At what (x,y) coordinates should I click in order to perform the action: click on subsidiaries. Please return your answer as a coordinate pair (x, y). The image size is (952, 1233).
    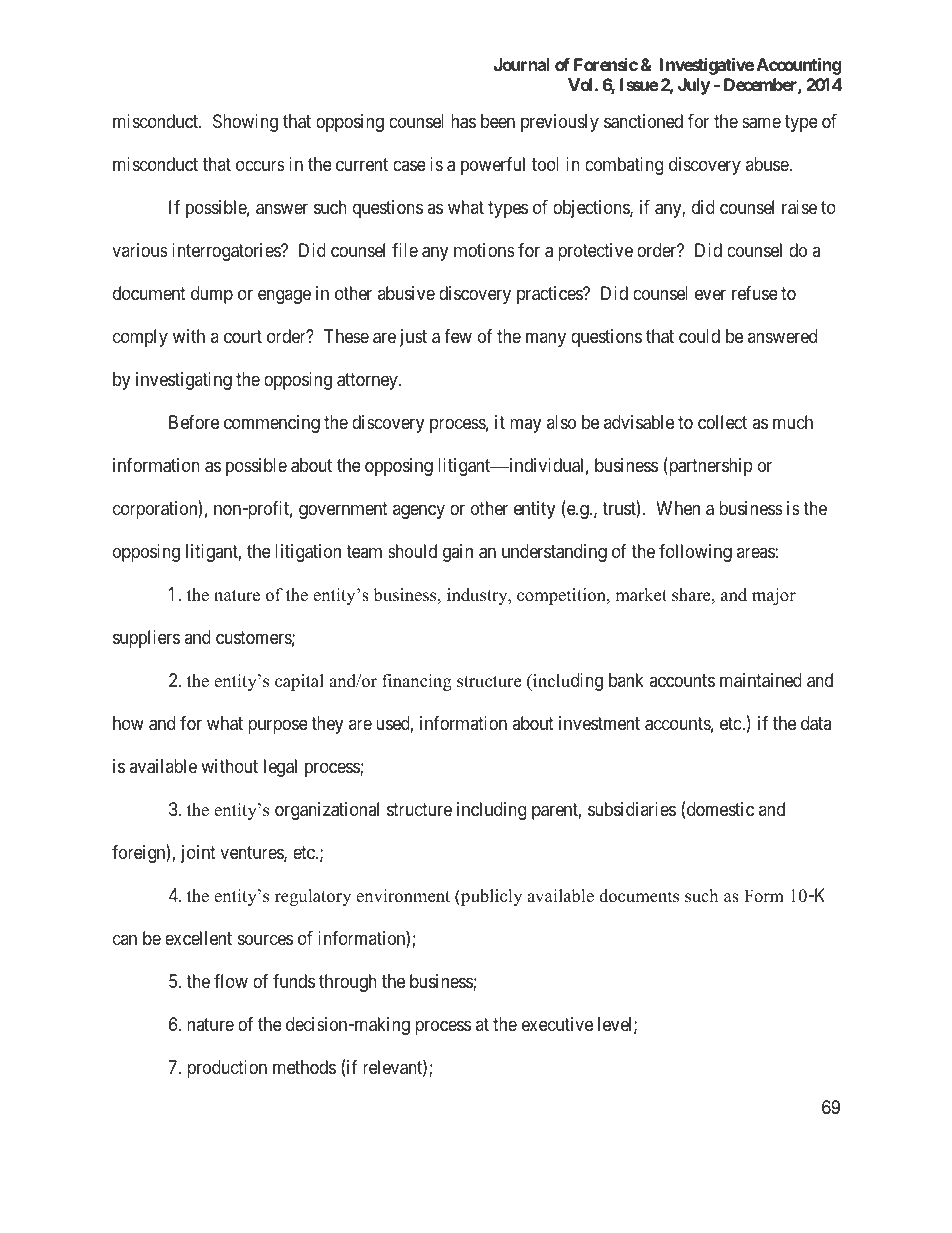
    Looking at the image, I should click on (632, 809).
